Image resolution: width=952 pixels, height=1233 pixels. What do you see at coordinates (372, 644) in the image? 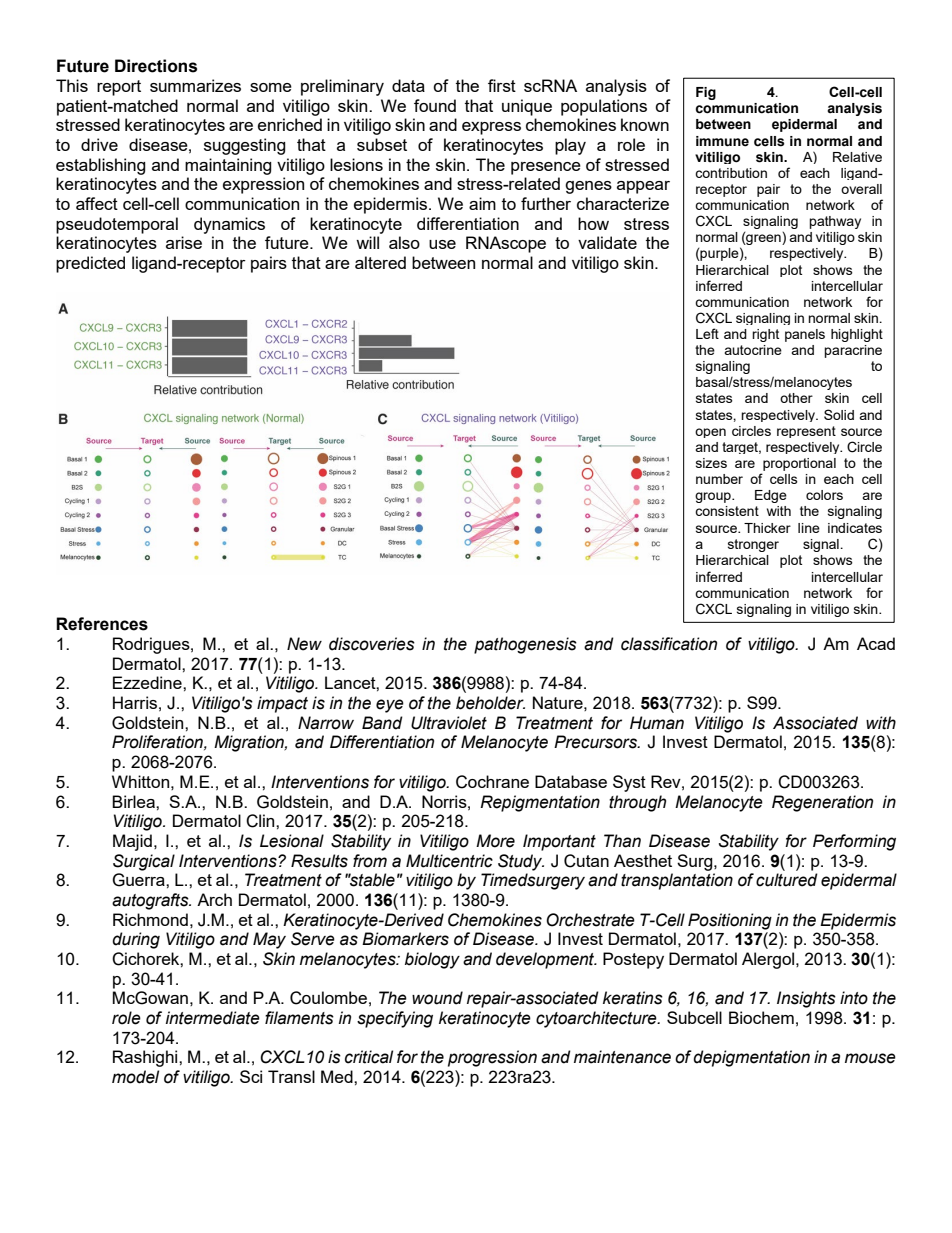
I see `discoveries` at bounding box center [372, 644].
